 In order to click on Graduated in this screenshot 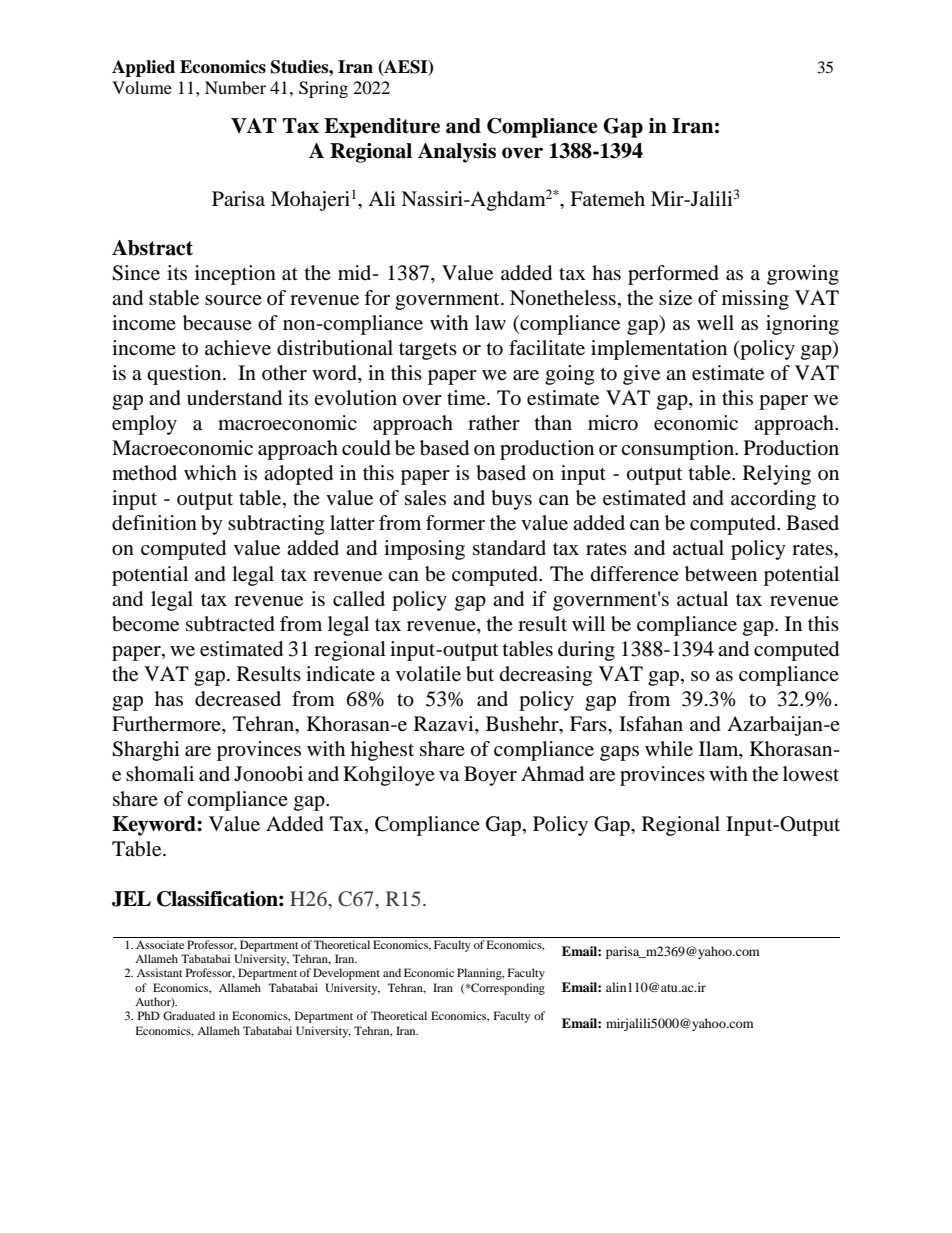, I will do `click(189, 1015)`.
